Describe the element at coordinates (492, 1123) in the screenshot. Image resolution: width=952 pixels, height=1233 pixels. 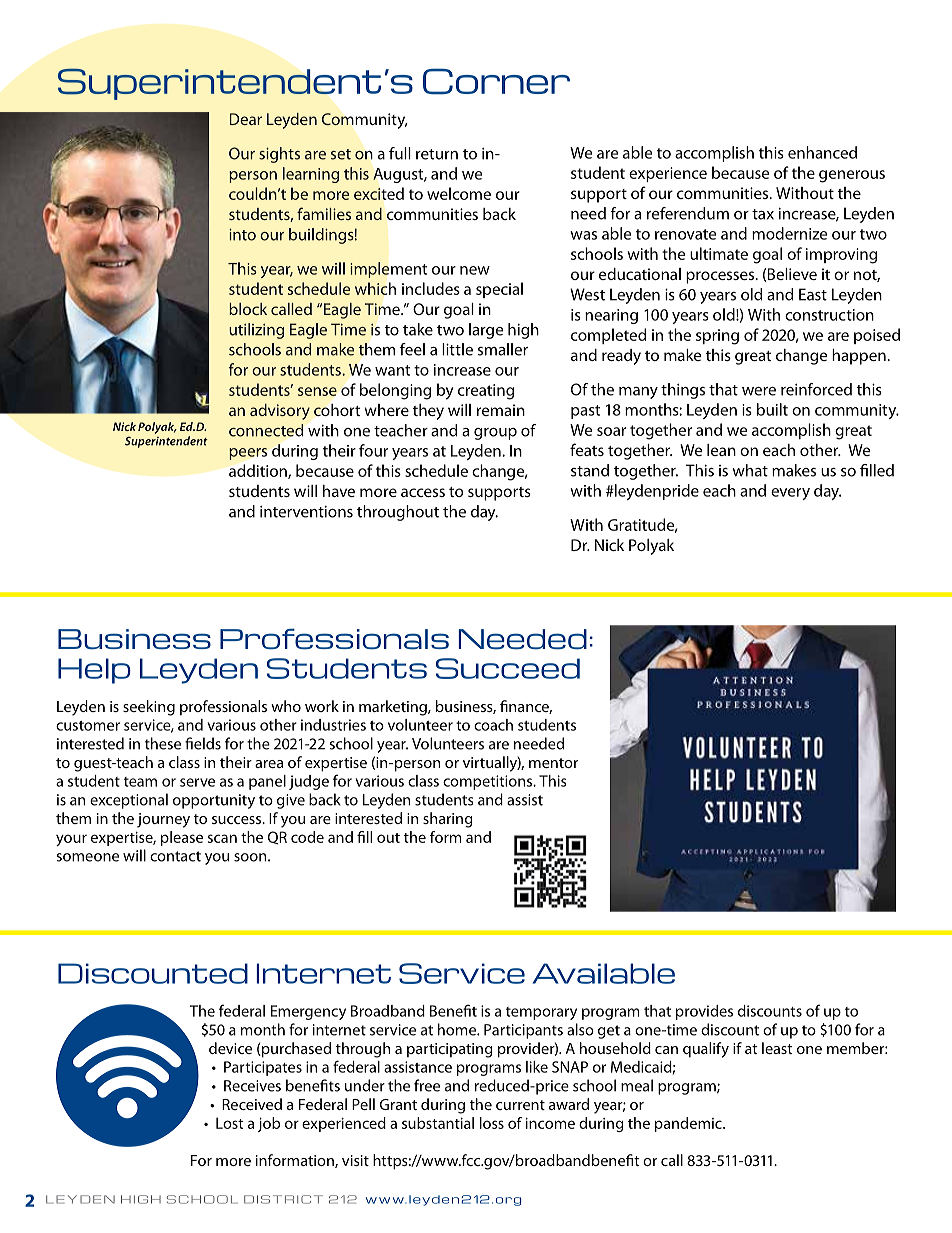
I see `loss` at that location.
